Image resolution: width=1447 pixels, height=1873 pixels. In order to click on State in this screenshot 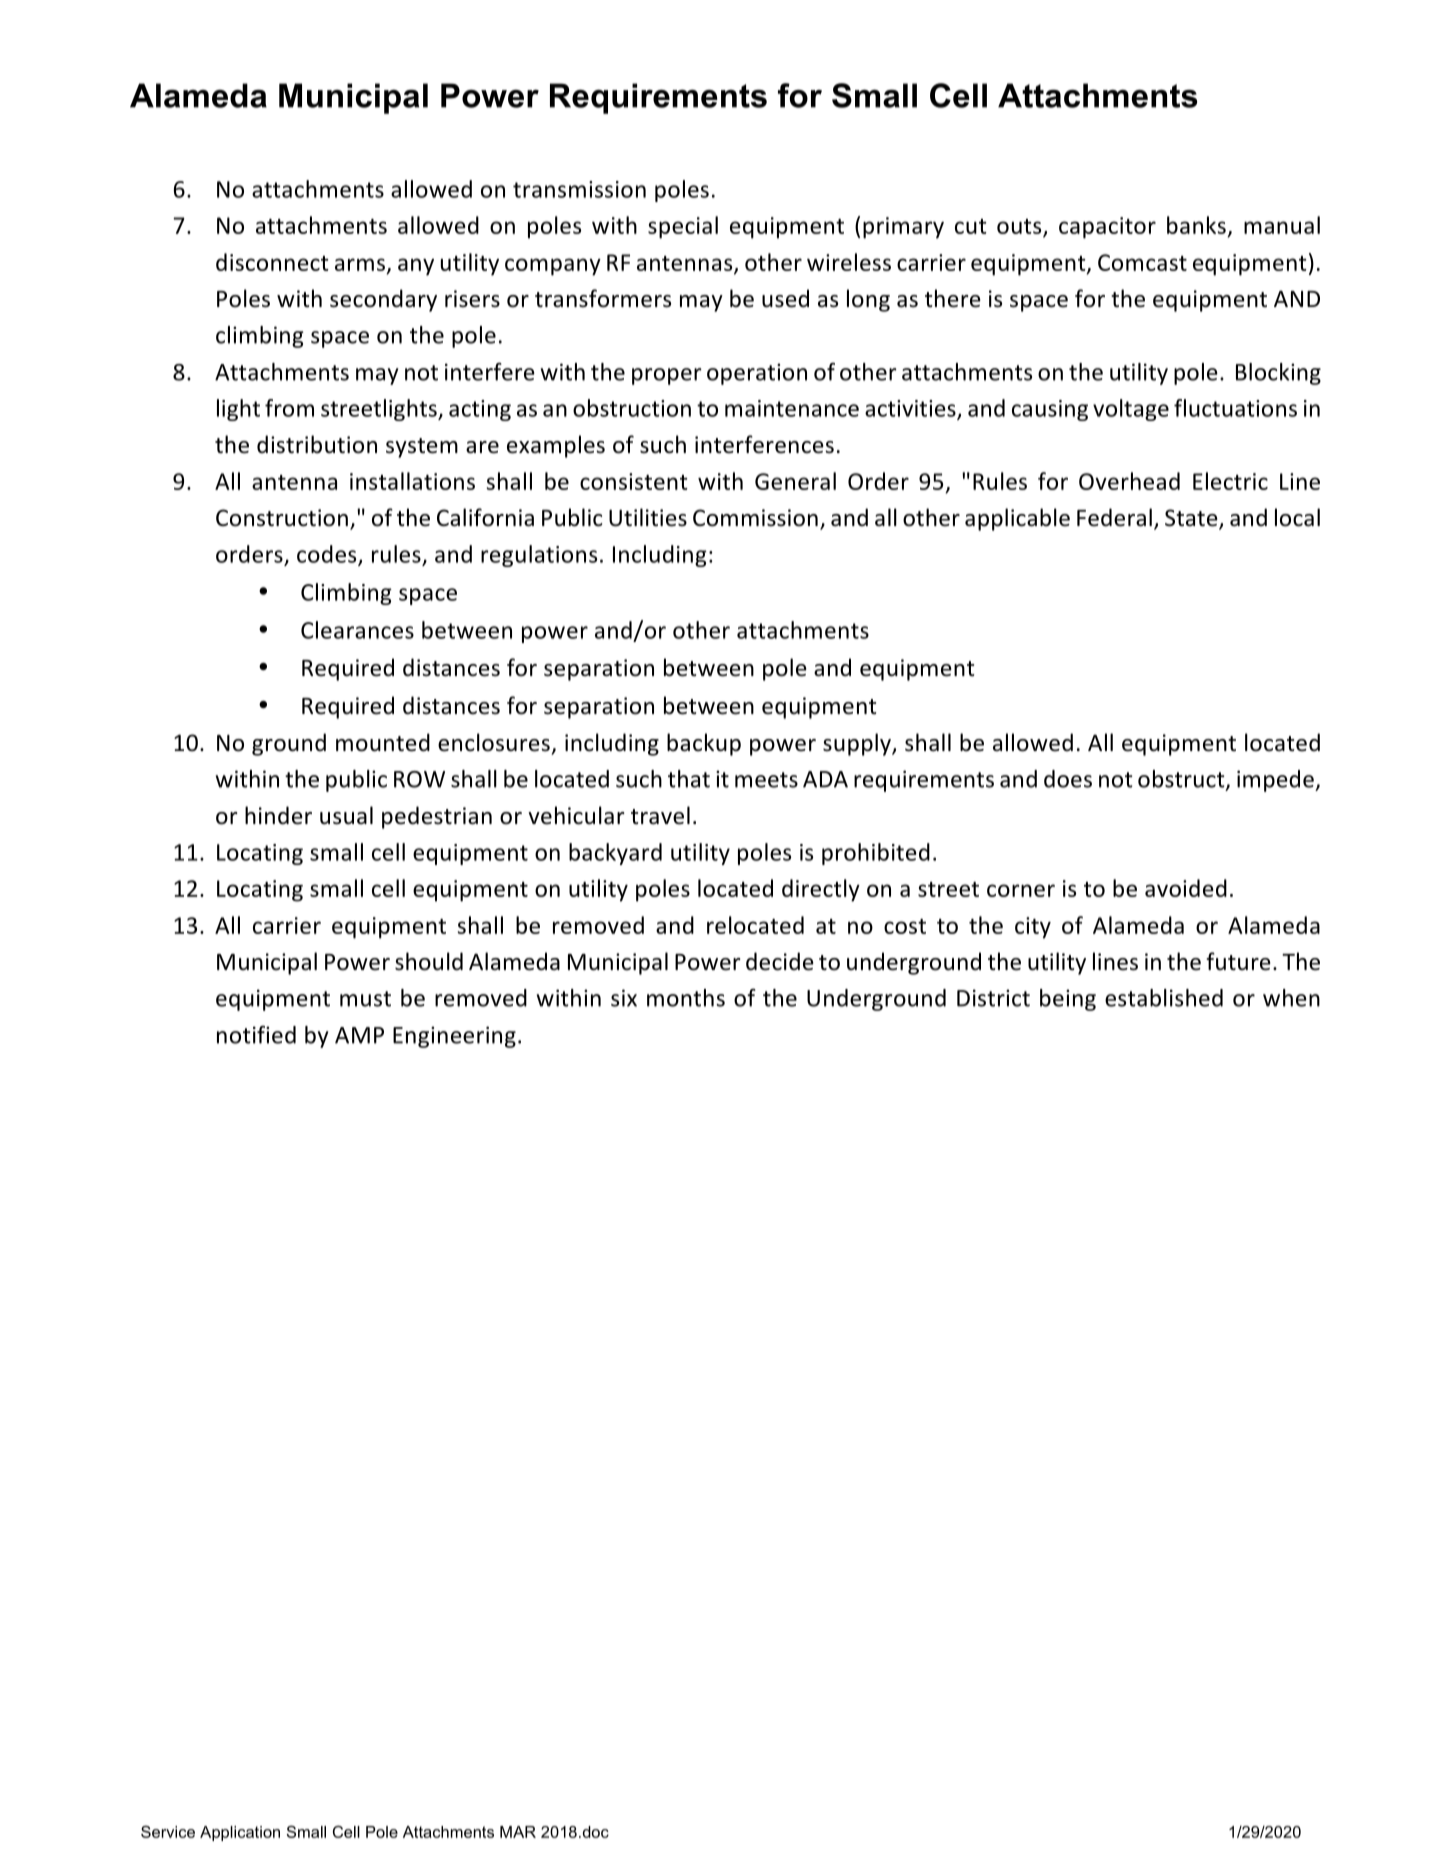, I will do `click(1192, 519)`.
